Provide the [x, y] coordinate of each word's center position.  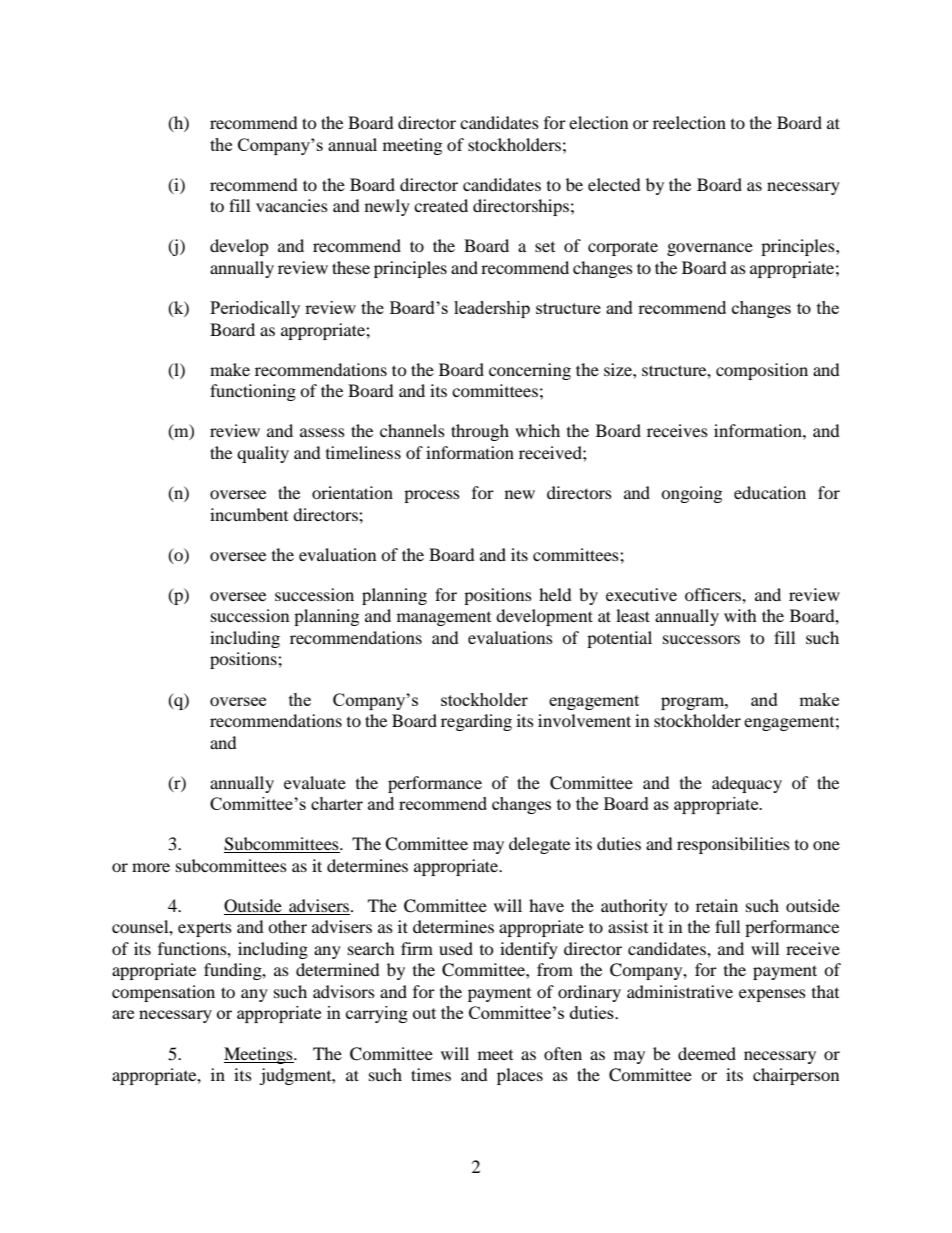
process [432, 496]
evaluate [315, 782]
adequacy [747, 784]
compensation [163, 993]
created [441, 205]
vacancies [292, 205]
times [431, 1074]
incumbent [249, 514]
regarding [476, 722]
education [770, 492]
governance [710, 249]
